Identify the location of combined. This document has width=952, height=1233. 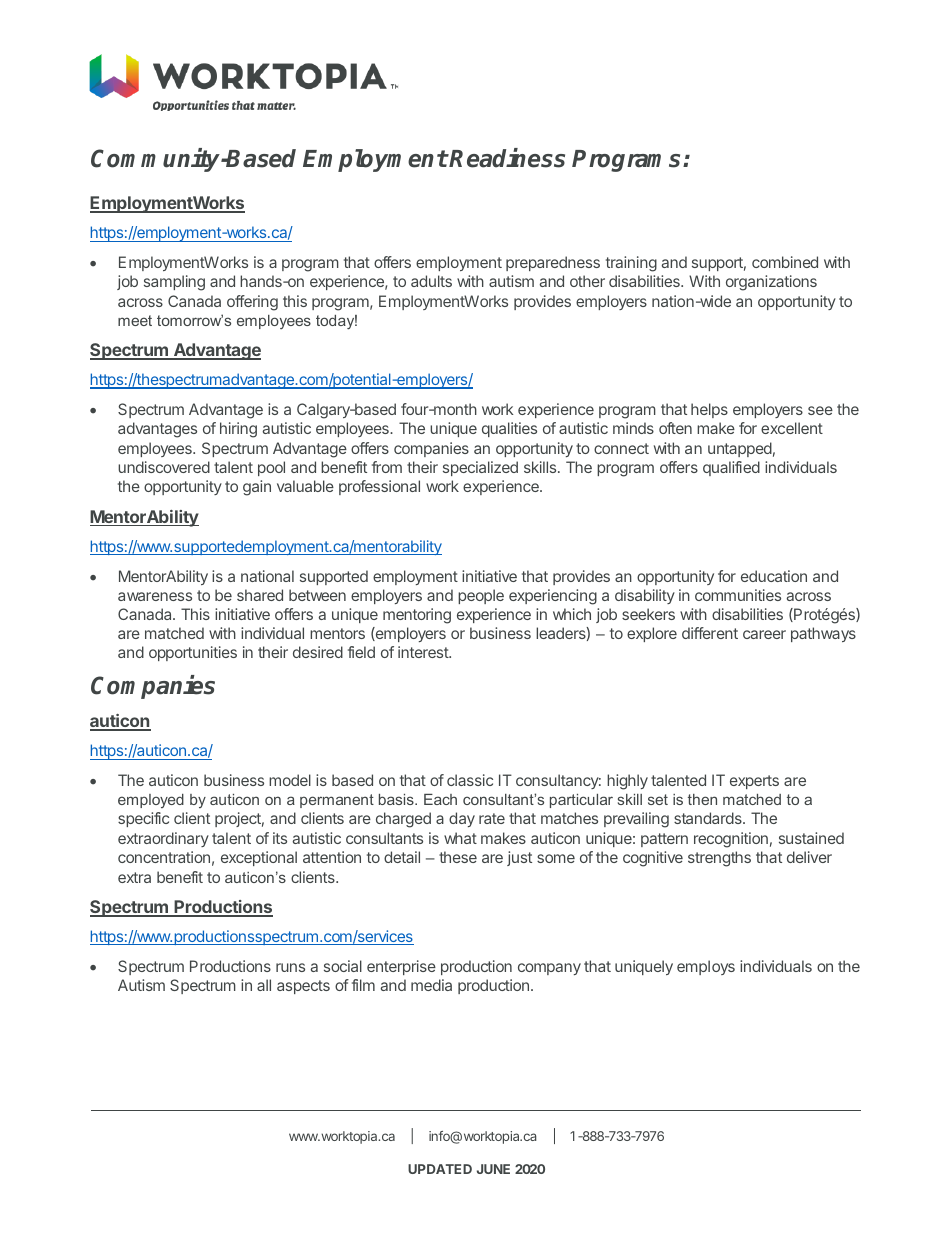
(785, 262).
